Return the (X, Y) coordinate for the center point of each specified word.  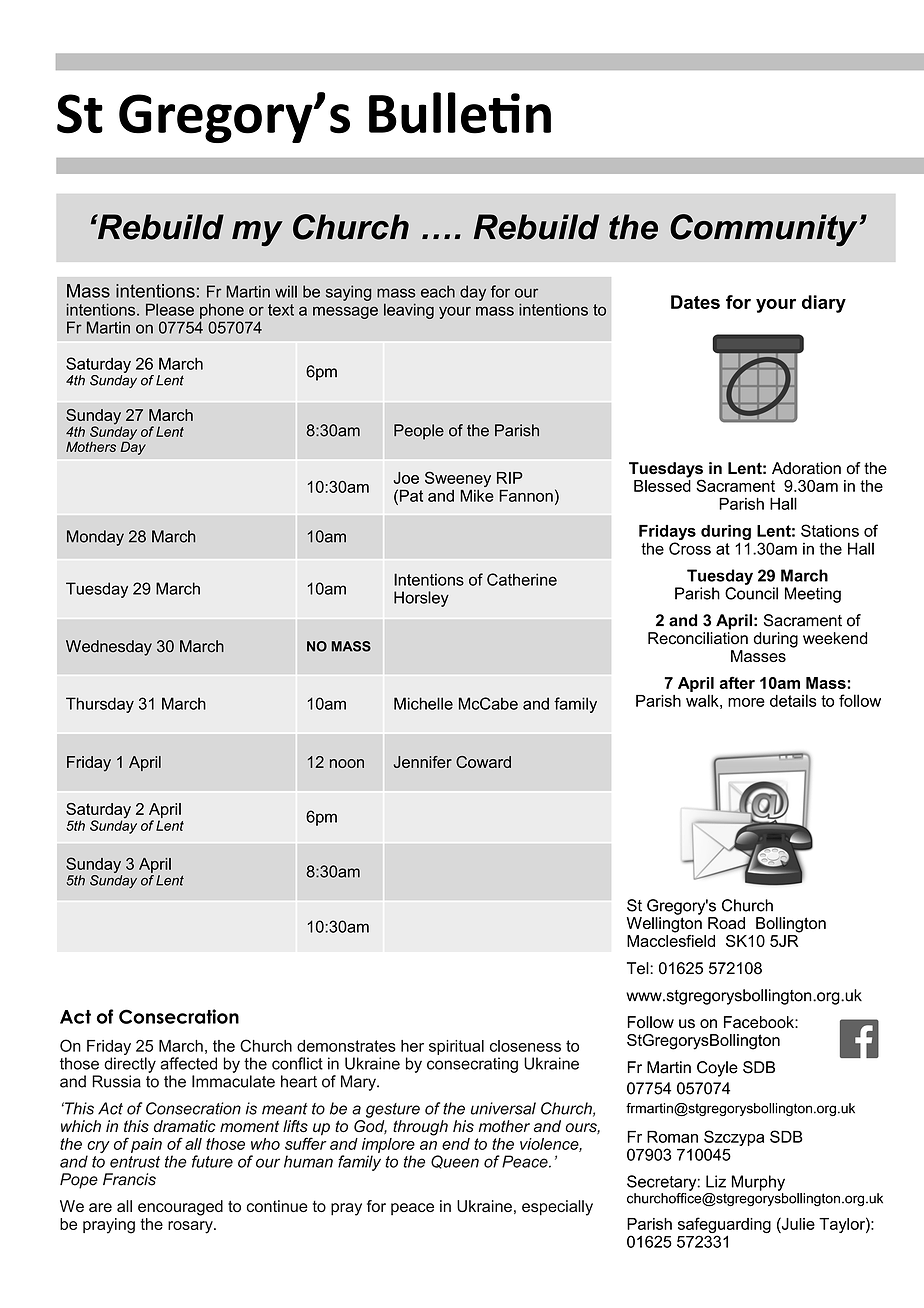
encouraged (180, 1208)
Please (170, 309)
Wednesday (109, 648)
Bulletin (460, 113)
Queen (455, 1162)
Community (763, 230)
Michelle (423, 703)
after (737, 682)
